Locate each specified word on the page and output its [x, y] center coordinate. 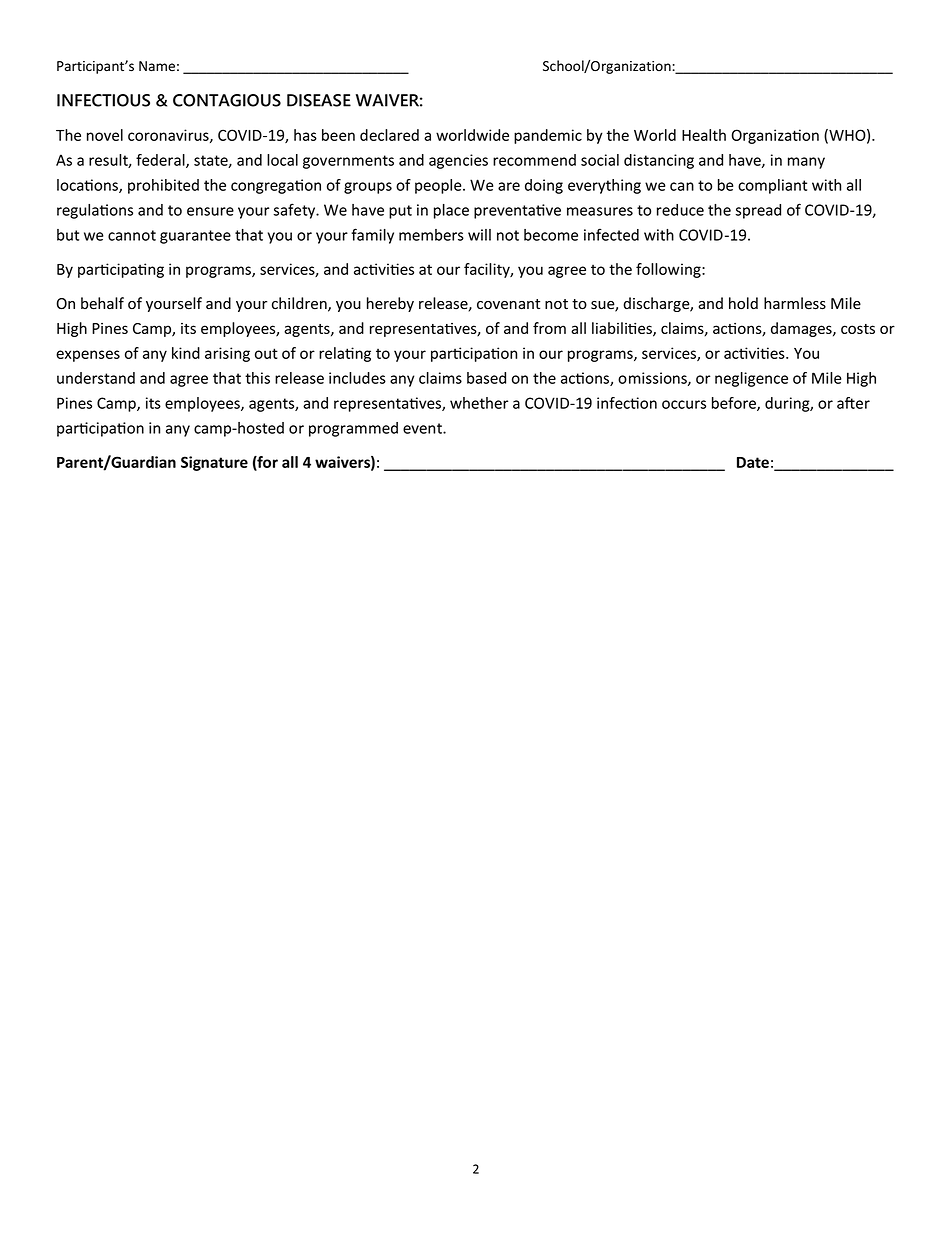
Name [157, 66]
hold [743, 303]
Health [704, 135]
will [479, 235]
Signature [214, 463]
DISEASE [319, 100]
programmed [353, 429]
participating [121, 270]
